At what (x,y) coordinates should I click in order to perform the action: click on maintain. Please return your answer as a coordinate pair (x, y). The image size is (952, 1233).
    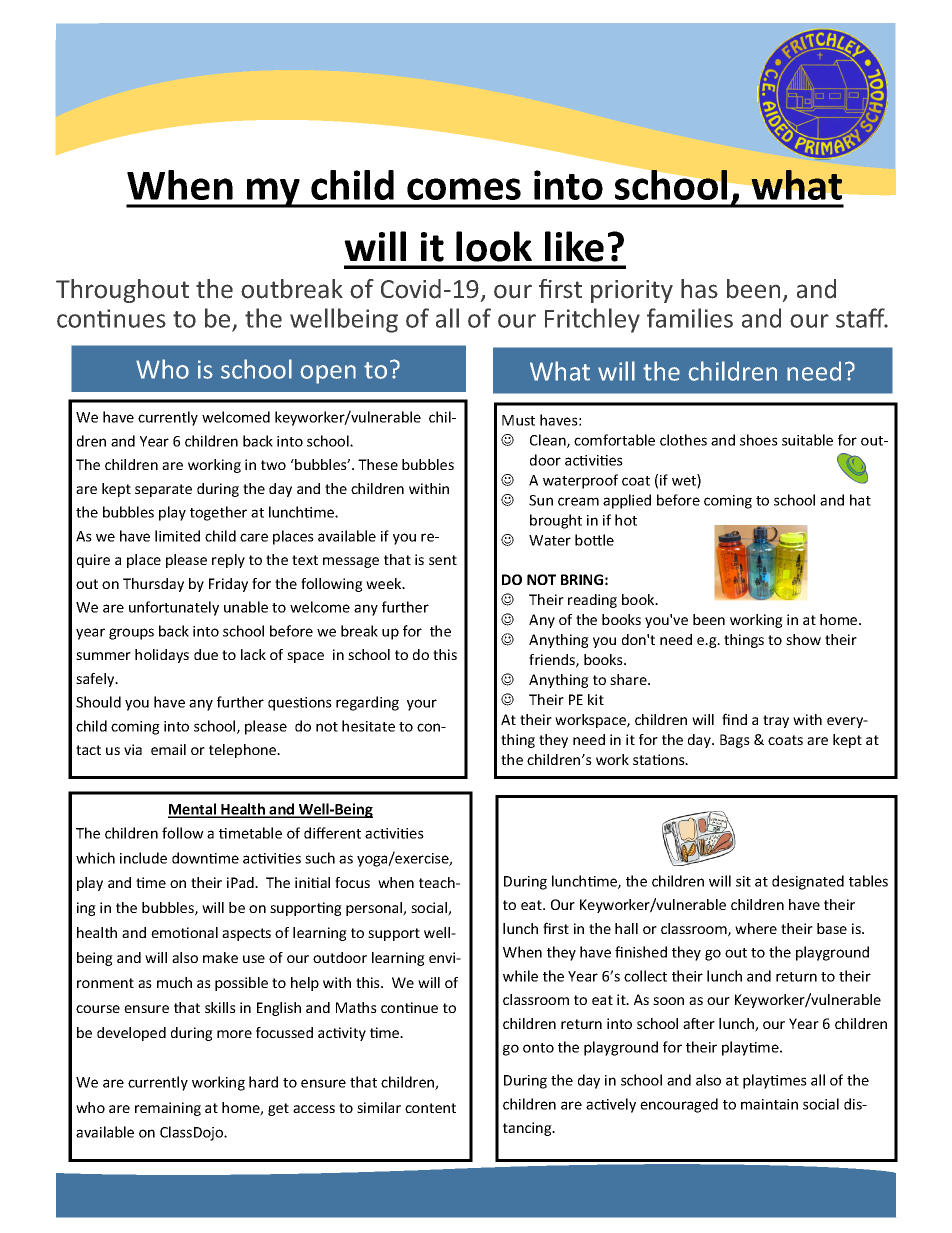
    Looking at the image, I should click on (769, 1104).
